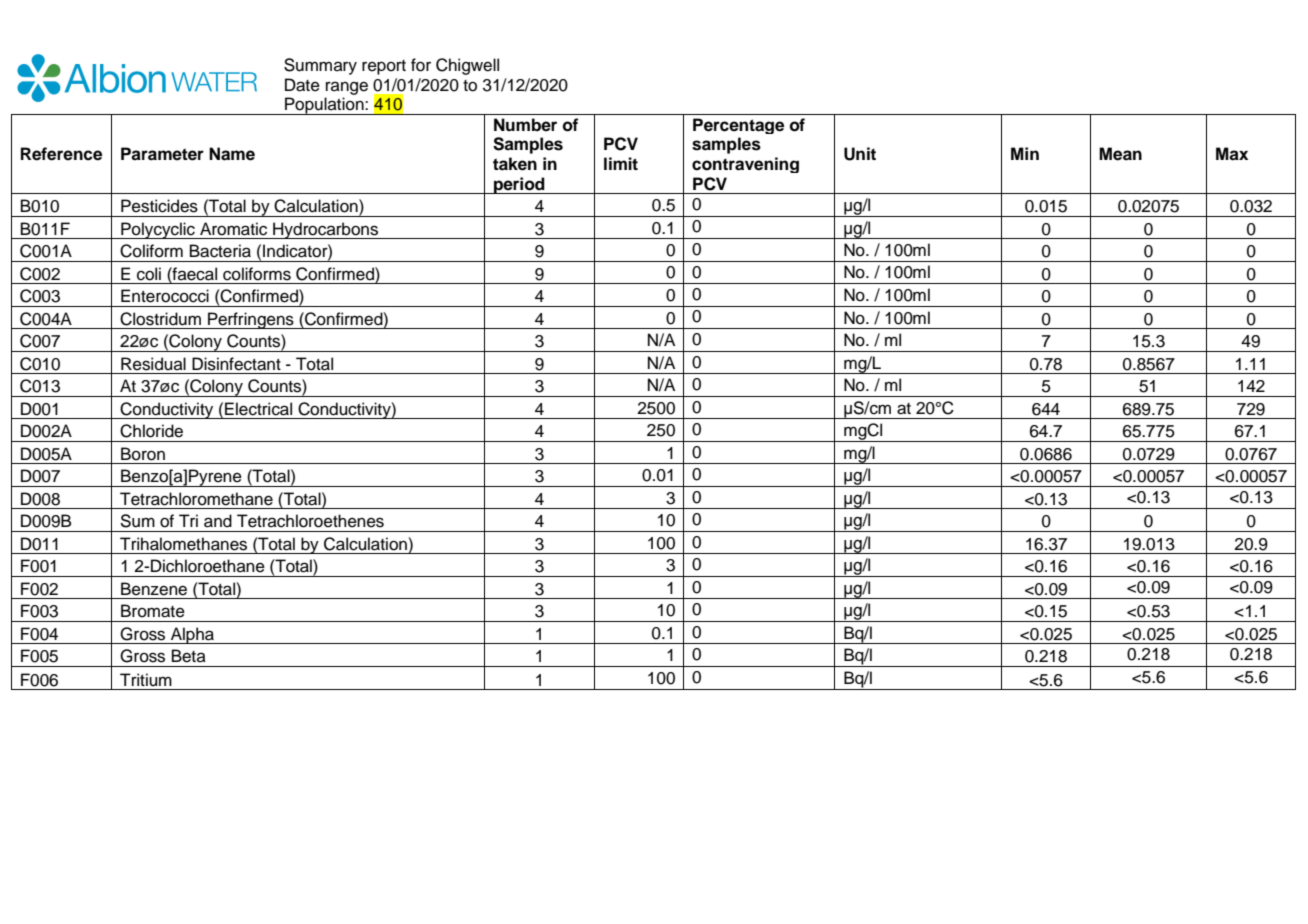 This image has width=1308, height=924. I want to click on Date, so click(302, 85).
